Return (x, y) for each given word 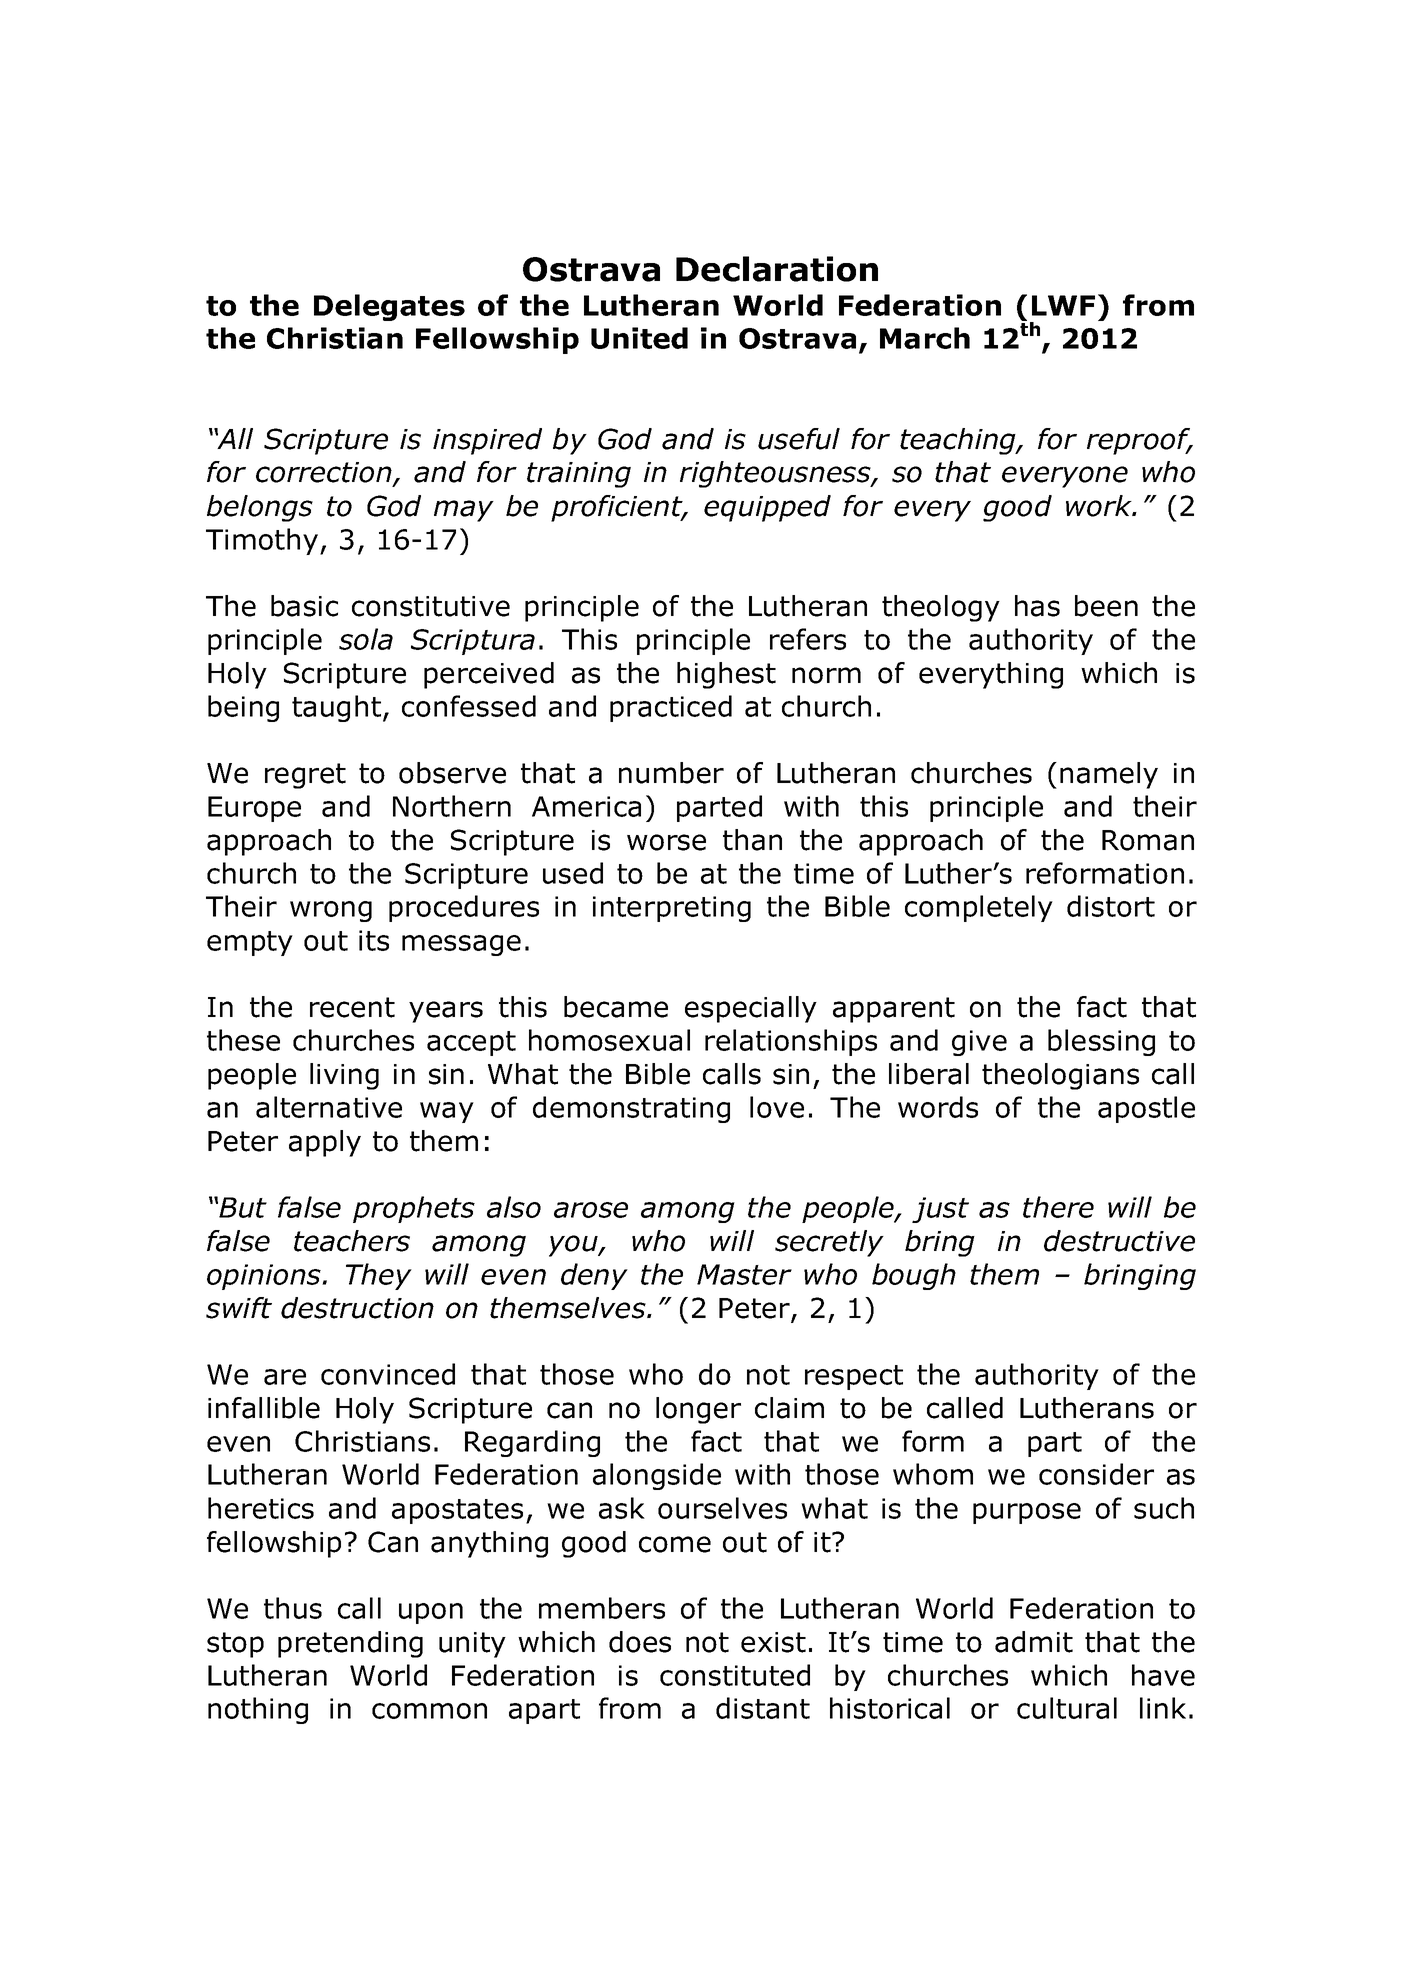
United (639, 338)
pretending (350, 1644)
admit (1034, 1642)
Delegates (389, 307)
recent (352, 1007)
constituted (735, 1675)
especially (751, 1009)
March (925, 338)
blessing (1101, 1042)
